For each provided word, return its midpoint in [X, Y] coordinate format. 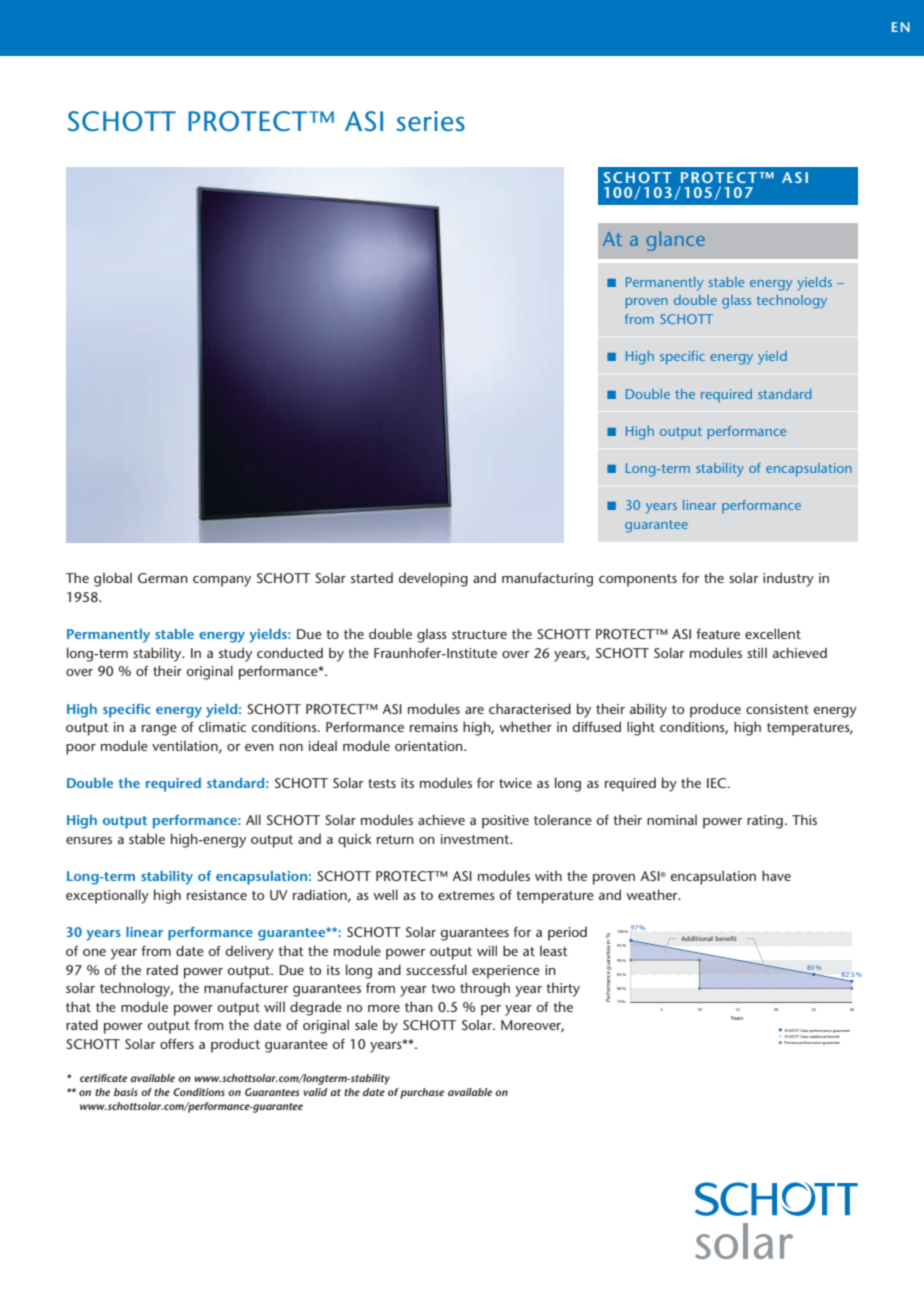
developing [433, 579]
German [163, 578]
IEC [718, 783]
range [159, 730]
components [638, 580]
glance [676, 241]
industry [788, 579]
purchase [422, 1093]
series [430, 121]
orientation [430, 746]
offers [177, 1043]
